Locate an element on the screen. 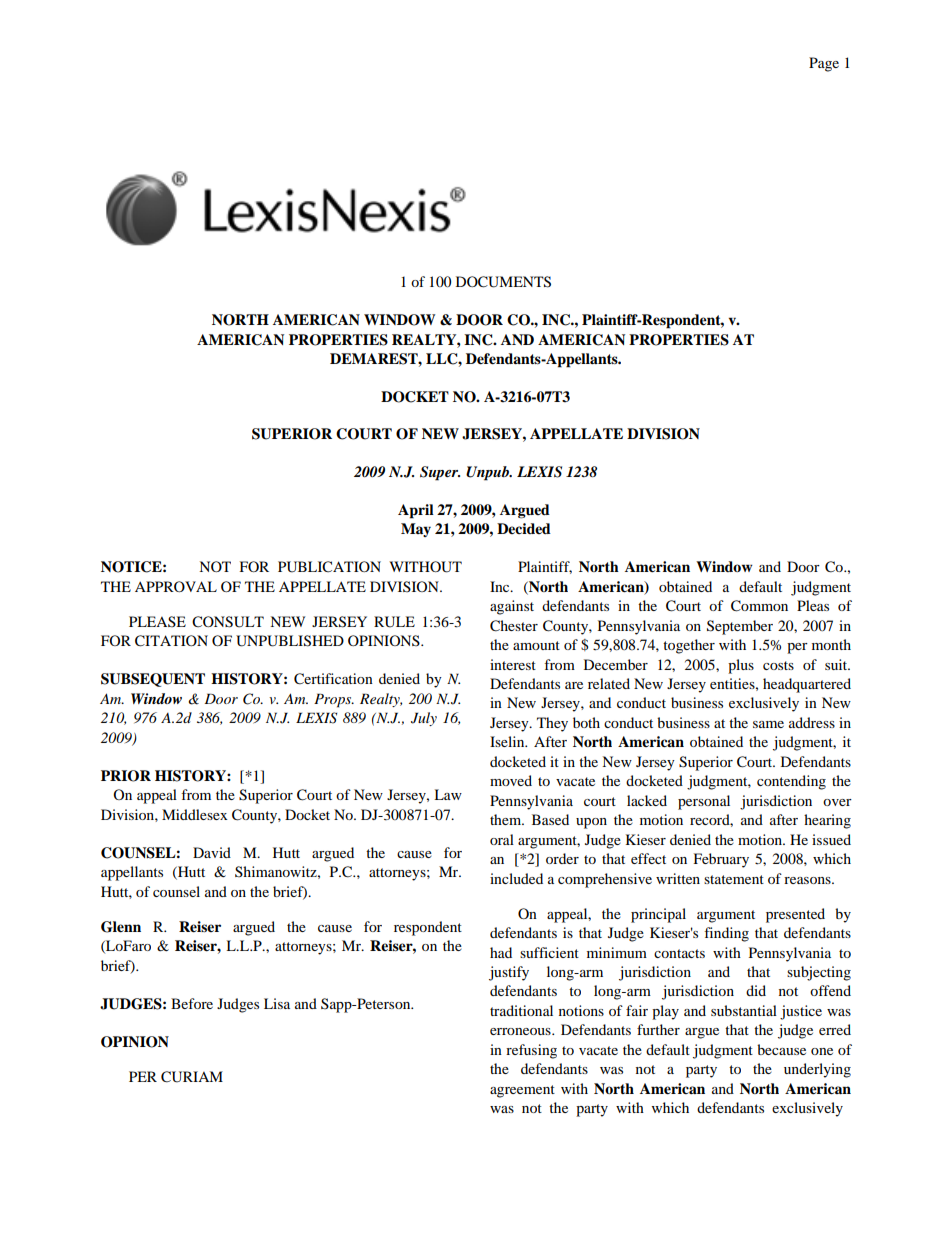 This screenshot has width=952, height=1233. APPROVAL is located at coordinates (176, 586).
